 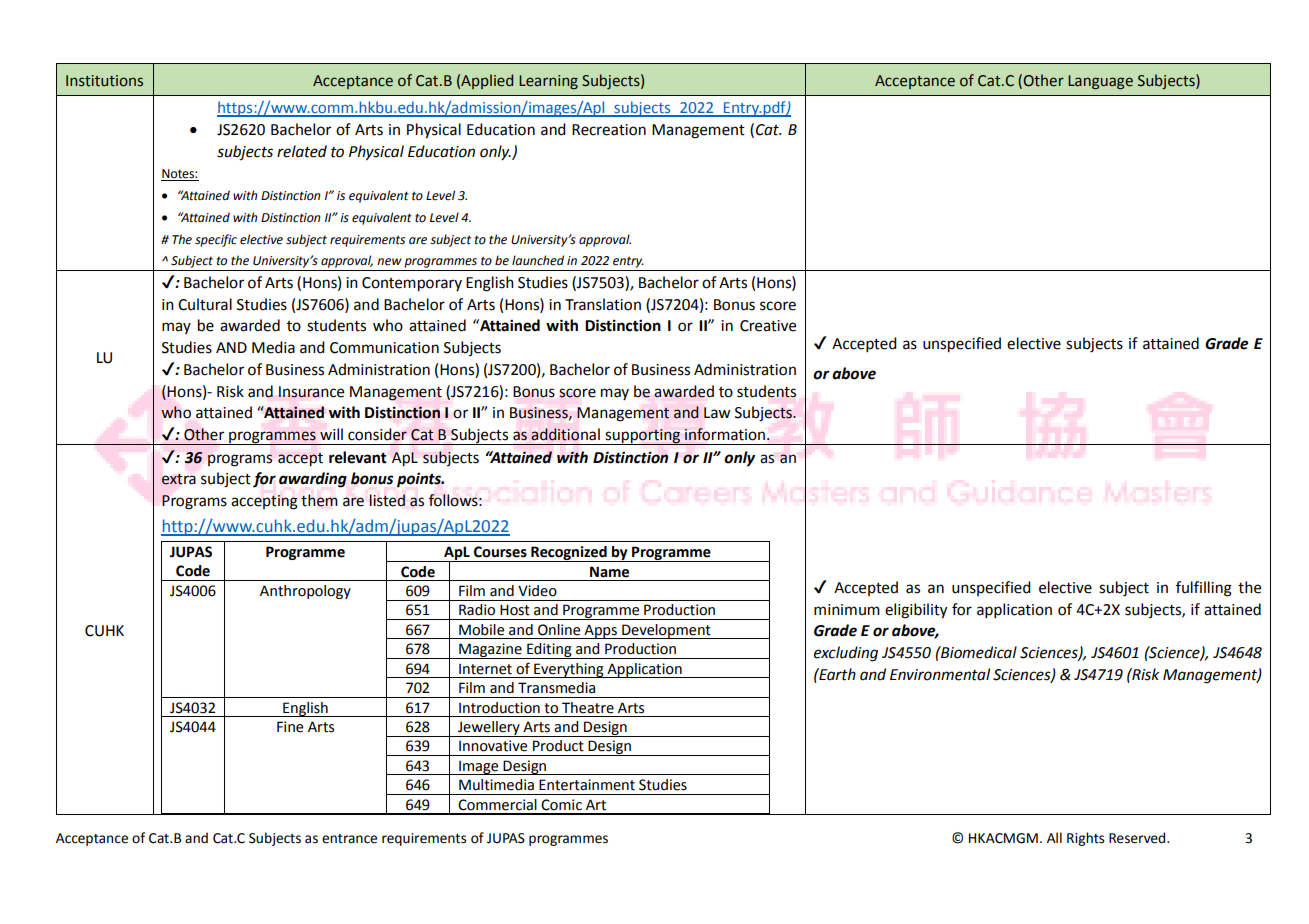 I want to click on Language, so click(x=1100, y=82).
